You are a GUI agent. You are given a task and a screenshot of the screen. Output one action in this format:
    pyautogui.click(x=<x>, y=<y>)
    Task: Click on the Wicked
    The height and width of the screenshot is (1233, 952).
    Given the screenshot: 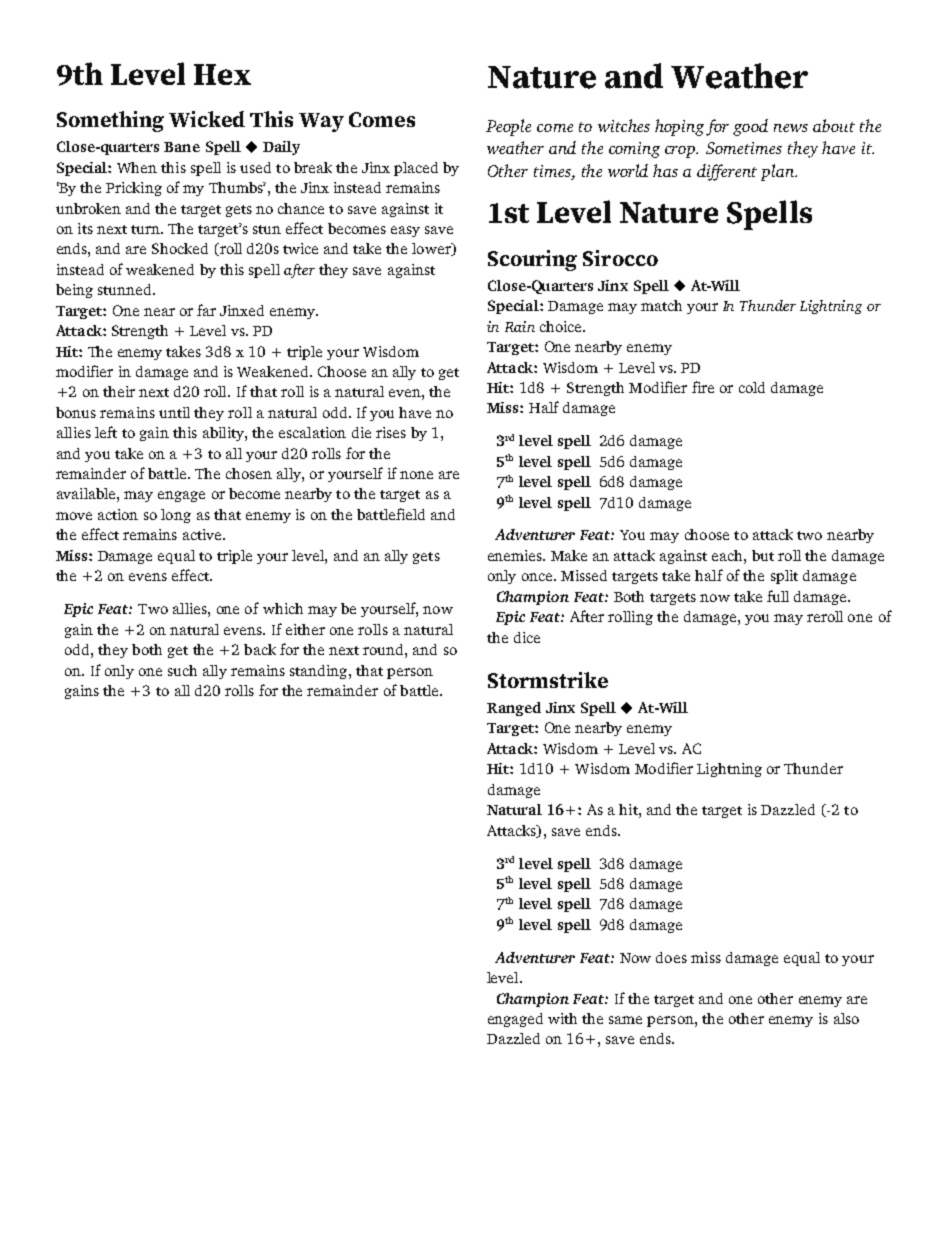 What is the action you would take?
    pyautogui.click(x=207, y=119)
